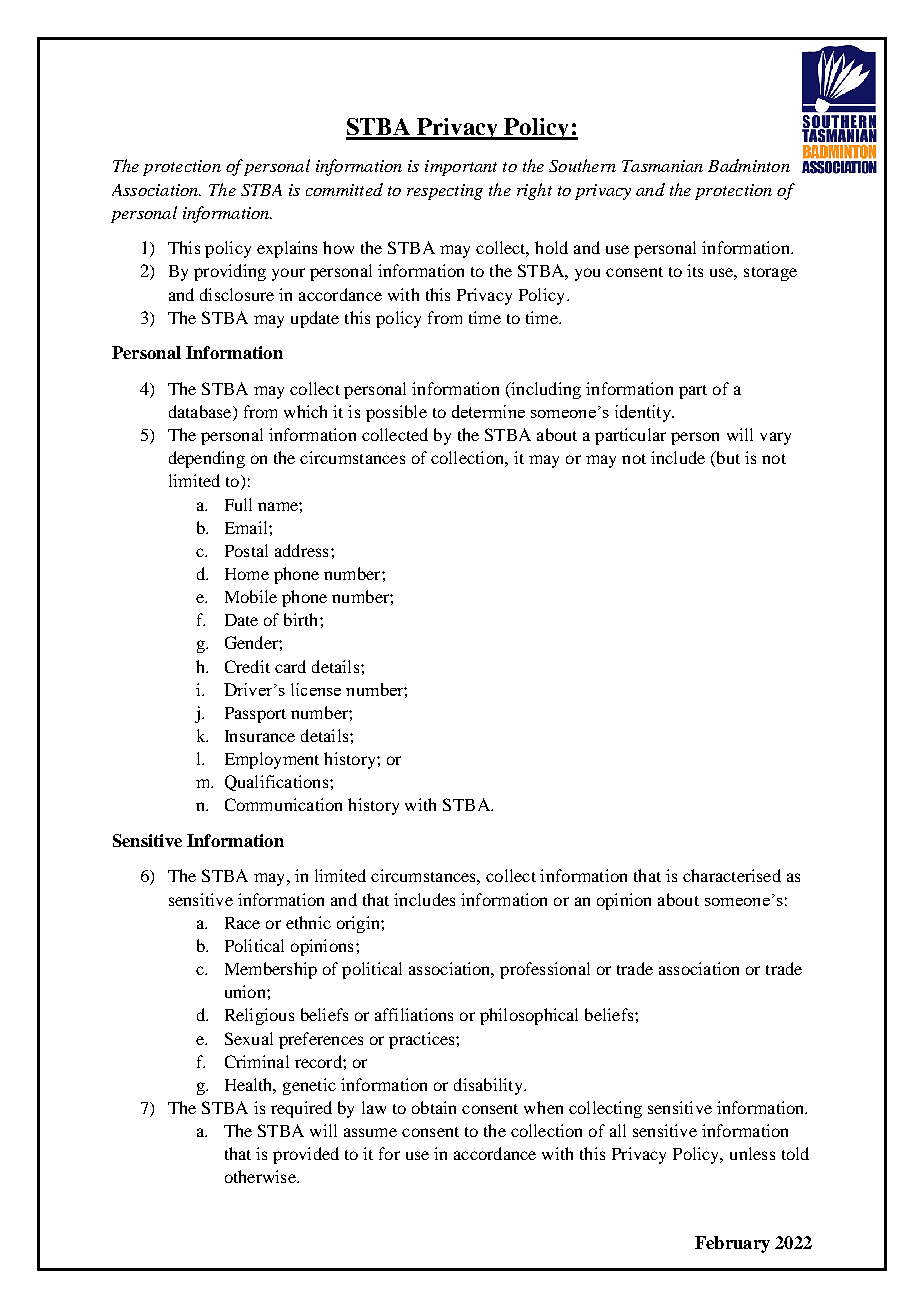 The width and height of the screenshot is (924, 1308). Describe the element at coordinates (727, 459) in the screenshot. I see `but` at that location.
